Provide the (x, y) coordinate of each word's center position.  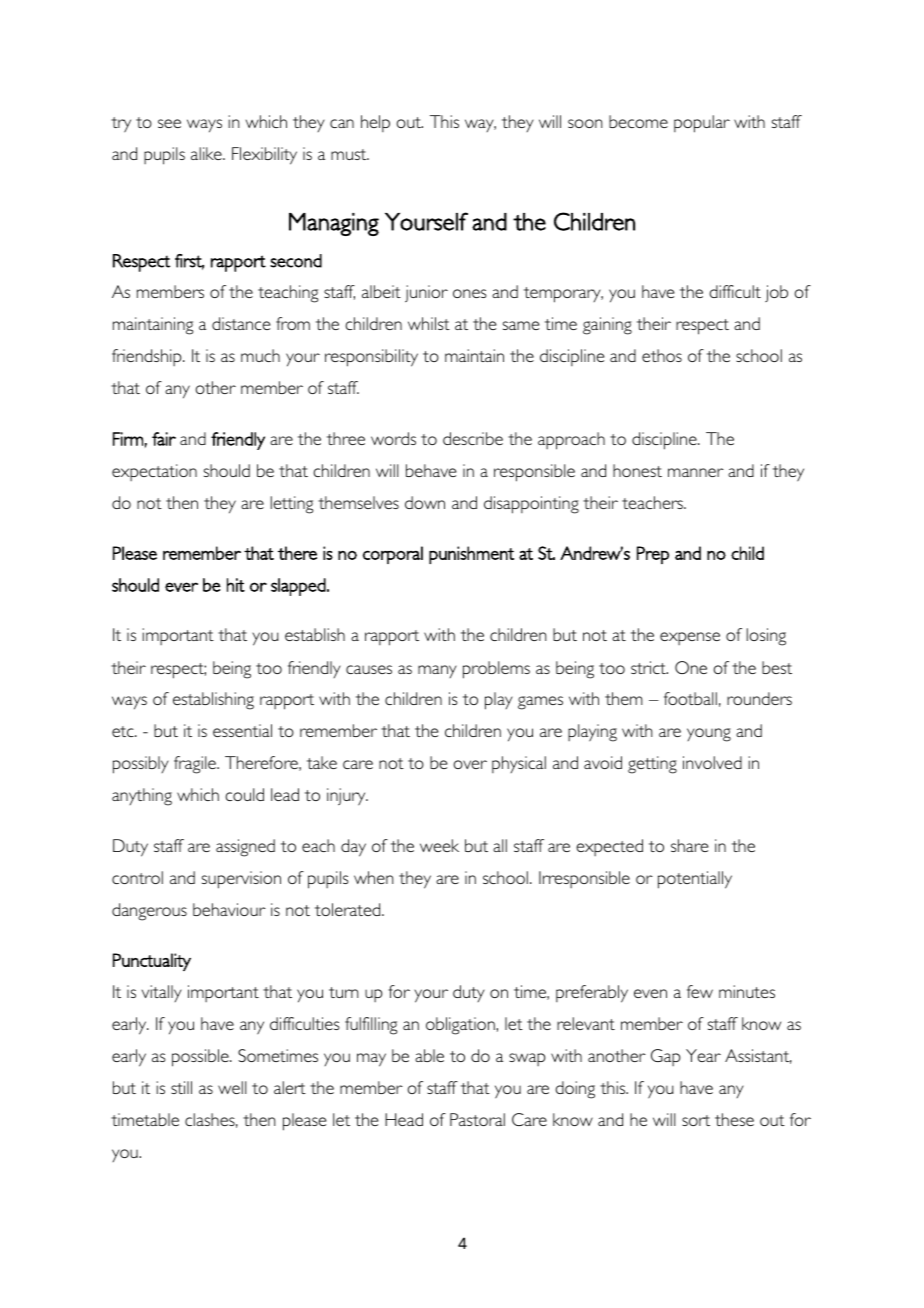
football (690, 698)
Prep (653, 555)
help (375, 123)
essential (242, 730)
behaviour (229, 909)
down (425, 502)
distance (241, 323)
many (437, 671)
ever (181, 587)
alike (207, 153)
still (181, 1087)
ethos (662, 355)
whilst (429, 323)
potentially (695, 880)
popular (702, 124)
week (439, 845)
